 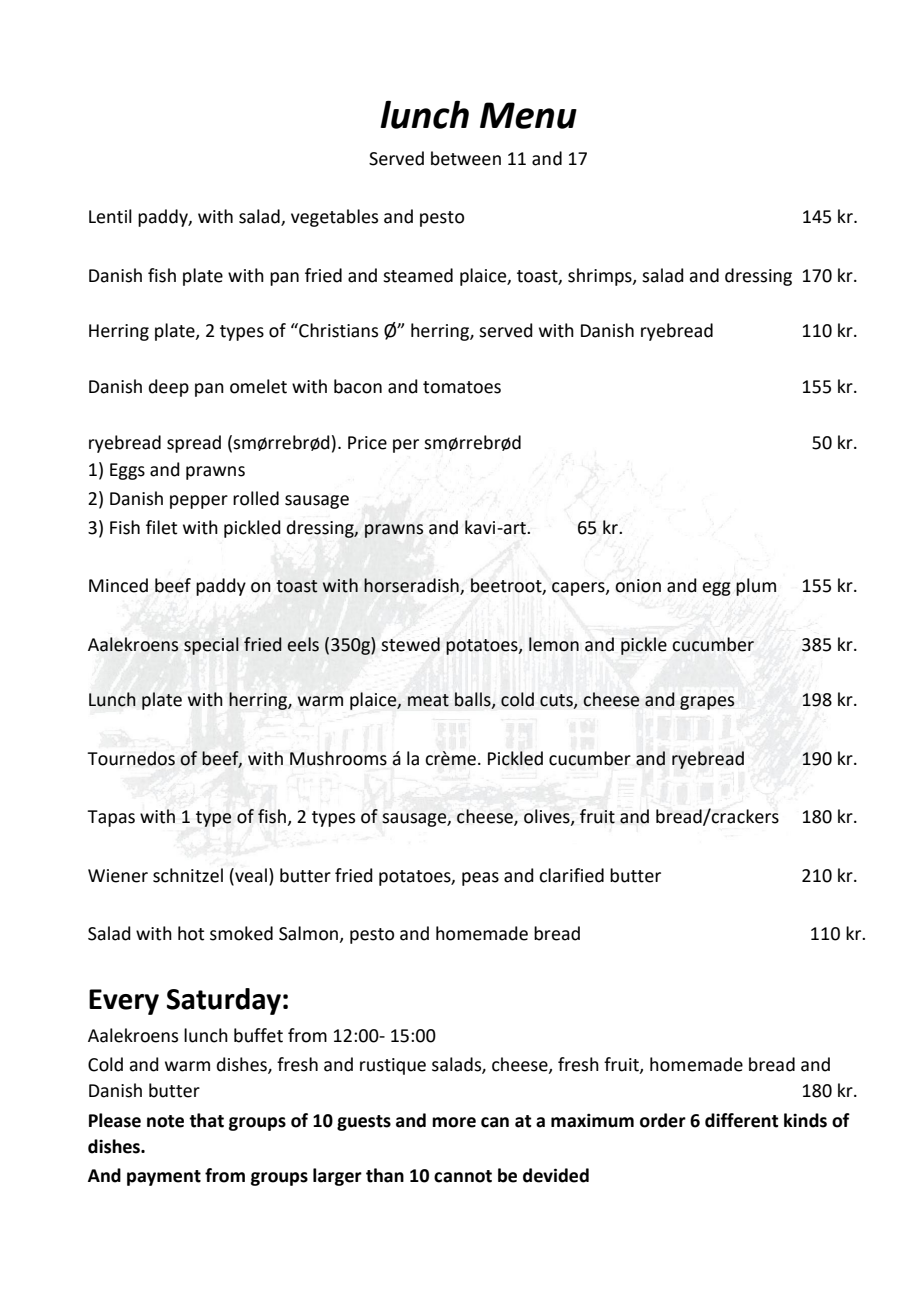 I want to click on filet, so click(x=161, y=527).
